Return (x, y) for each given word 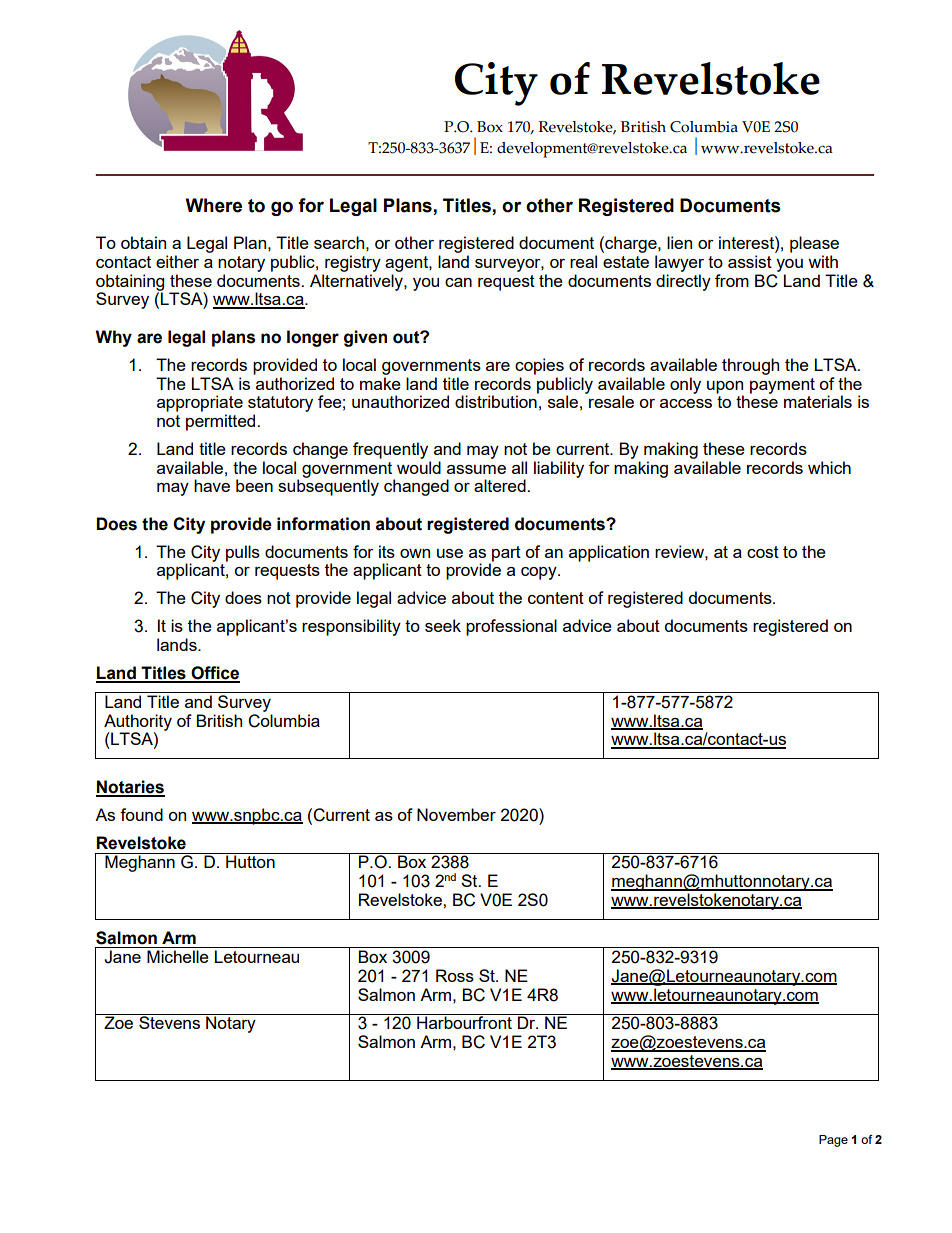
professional (511, 627)
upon (725, 387)
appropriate (200, 403)
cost (763, 552)
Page (833, 1141)
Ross (455, 975)
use (450, 553)
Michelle (178, 956)
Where (214, 205)
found (141, 814)
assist (750, 261)
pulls (243, 553)
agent (407, 264)
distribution (497, 400)
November (456, 814)
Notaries (130, 788)
